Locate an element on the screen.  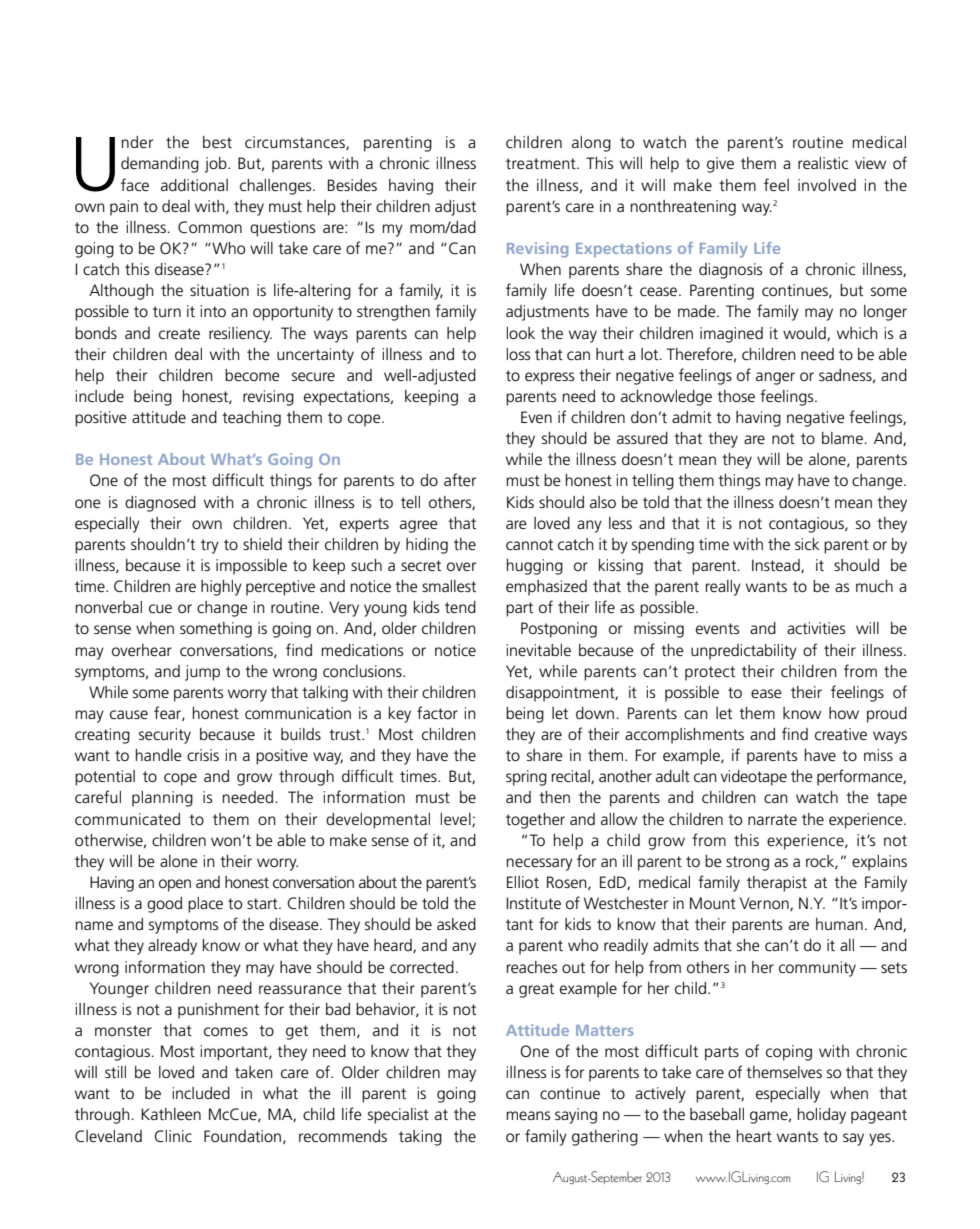
place is located at coordinates (205, 905).
